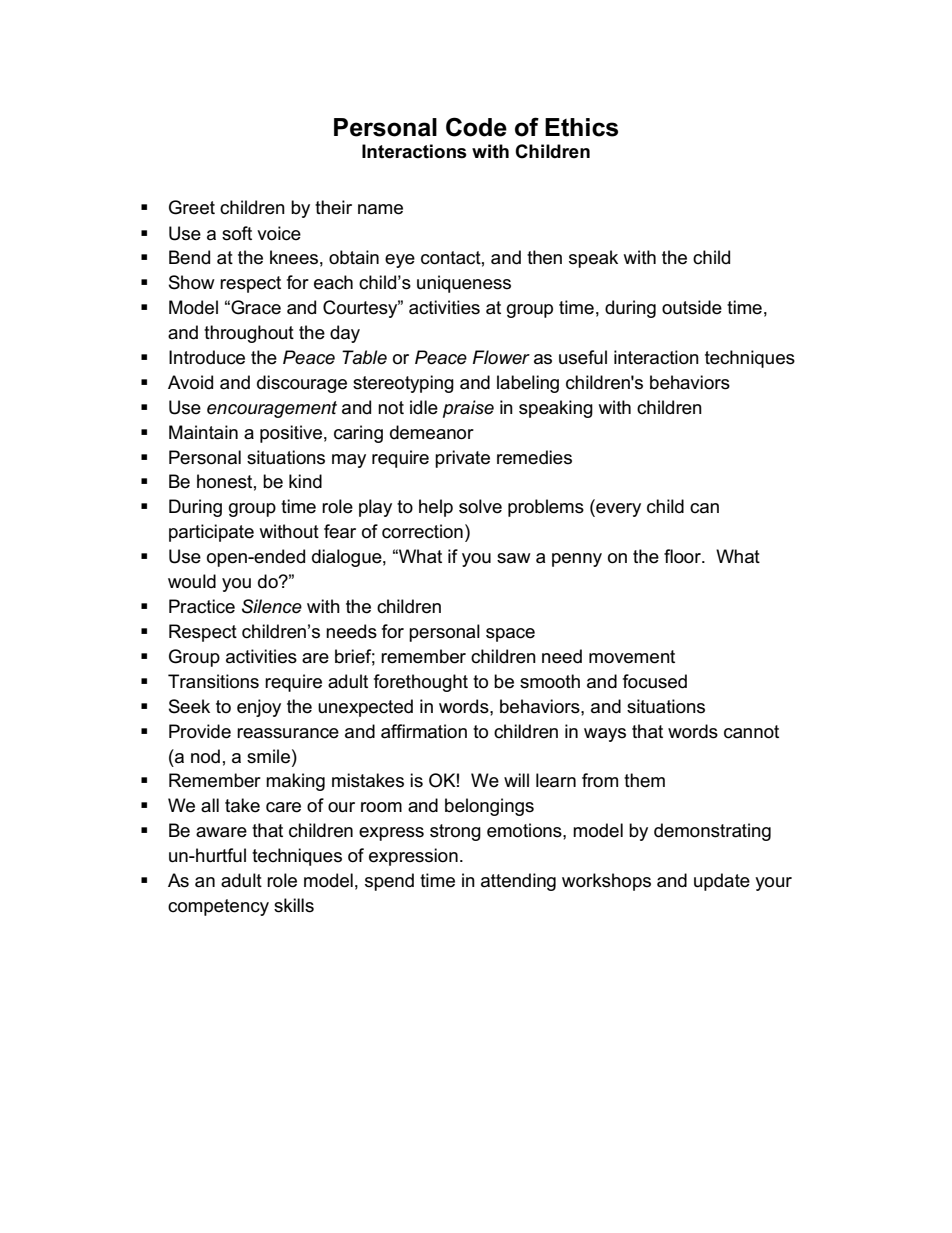 The image size is (952, 1233). What do you see at coordinates (751, 732) in the screenshot?
I see `cannot` at bounding box center [751, 732].
